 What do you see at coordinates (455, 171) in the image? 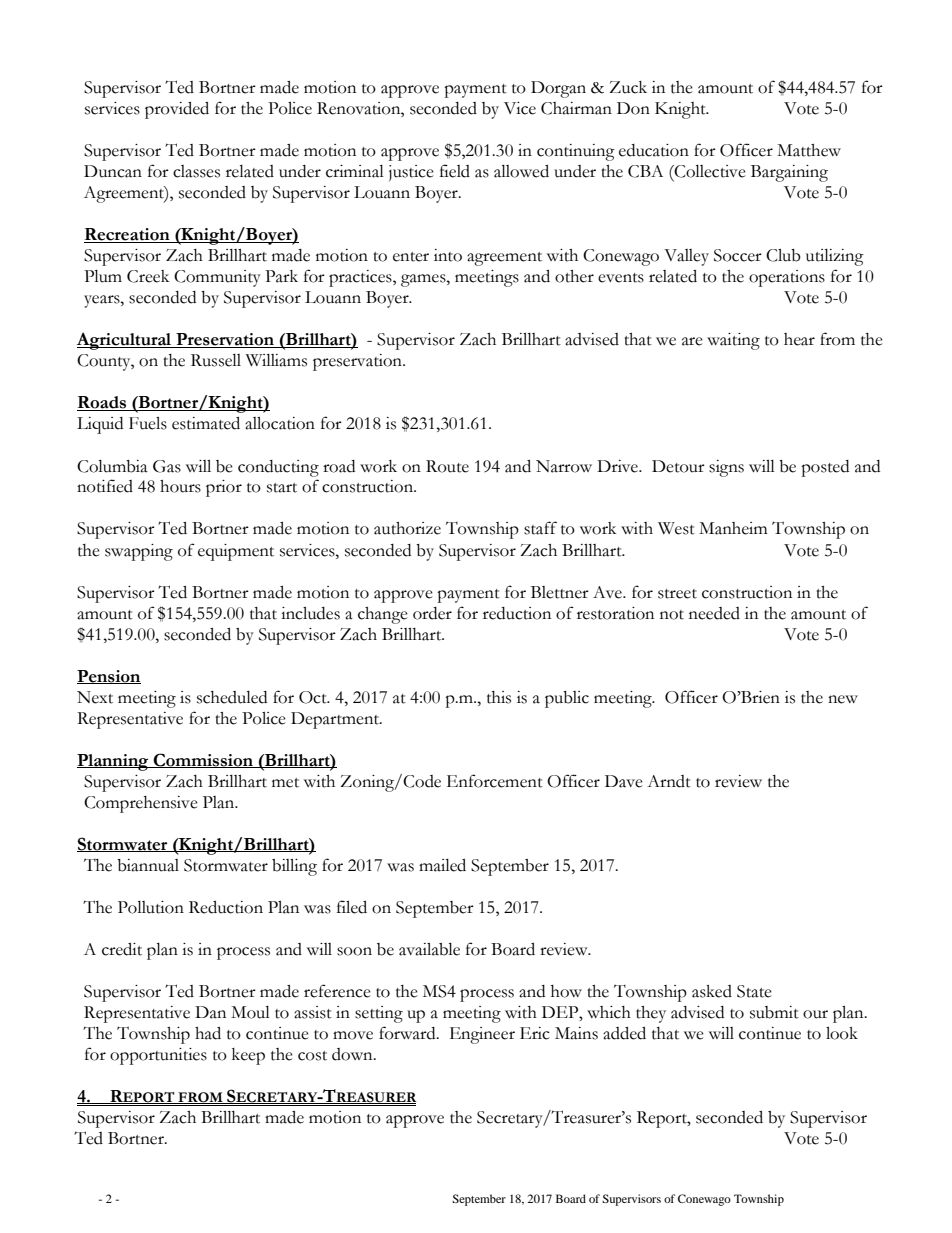
I see `field` at bounding box center [455, 171].
